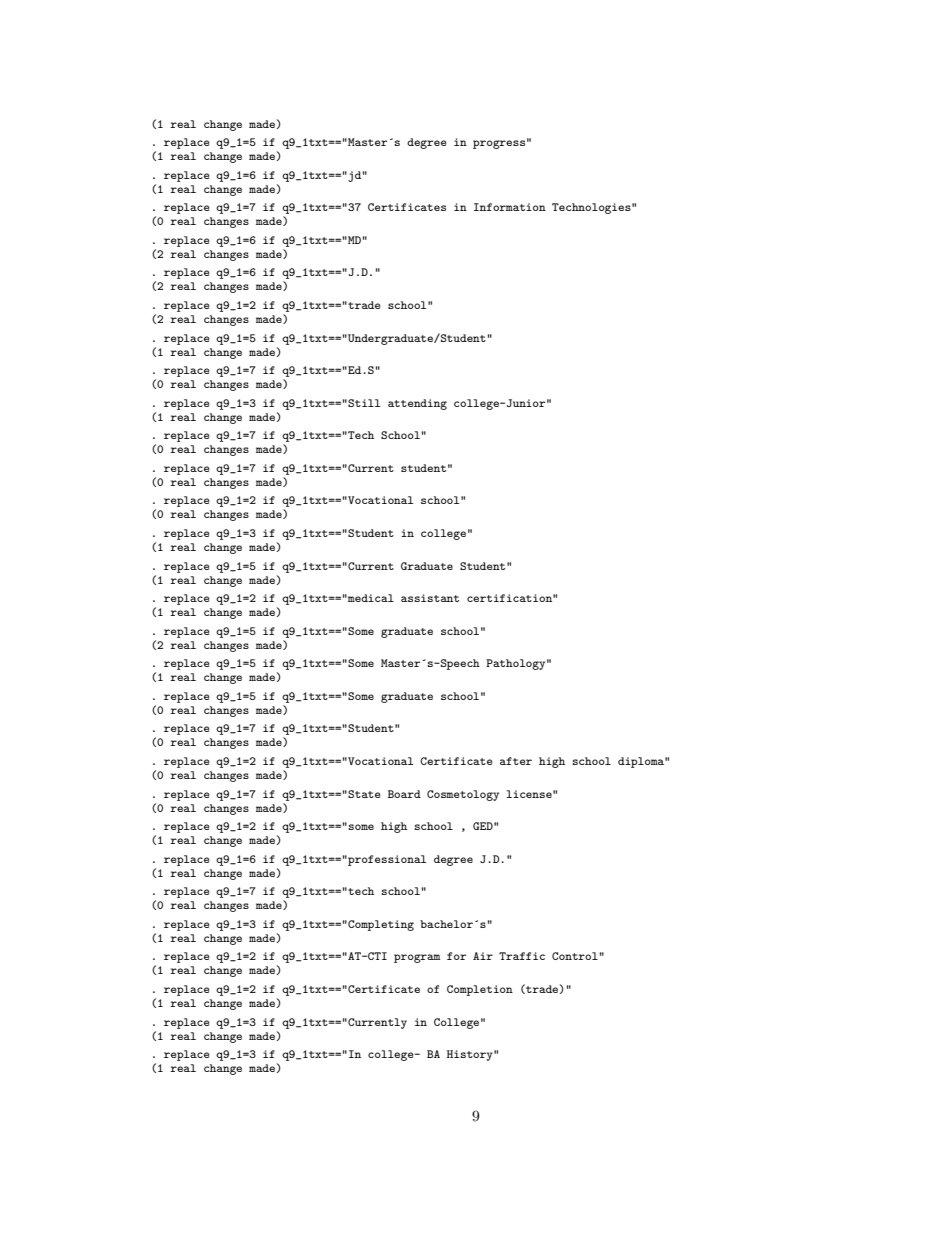  Describe the element at coordinates (417, 958) in the page. I see `program` at that location.
